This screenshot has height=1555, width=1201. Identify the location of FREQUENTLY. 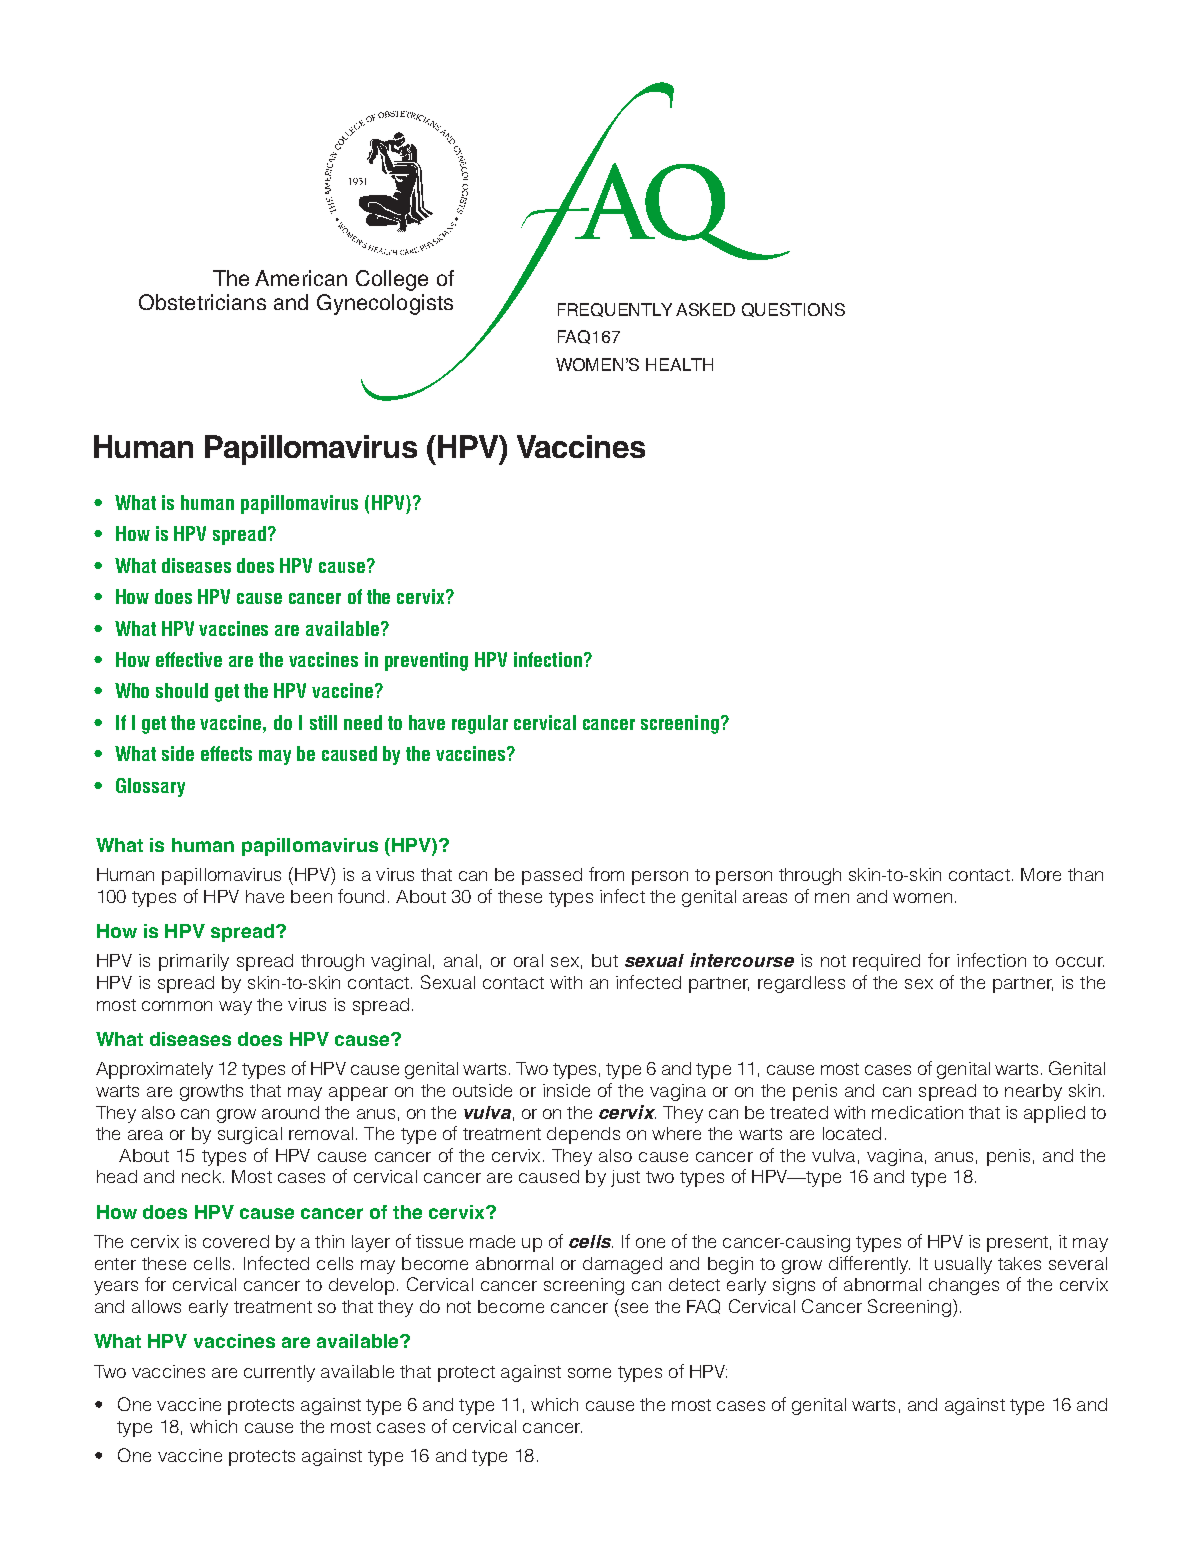
(615, 310).
